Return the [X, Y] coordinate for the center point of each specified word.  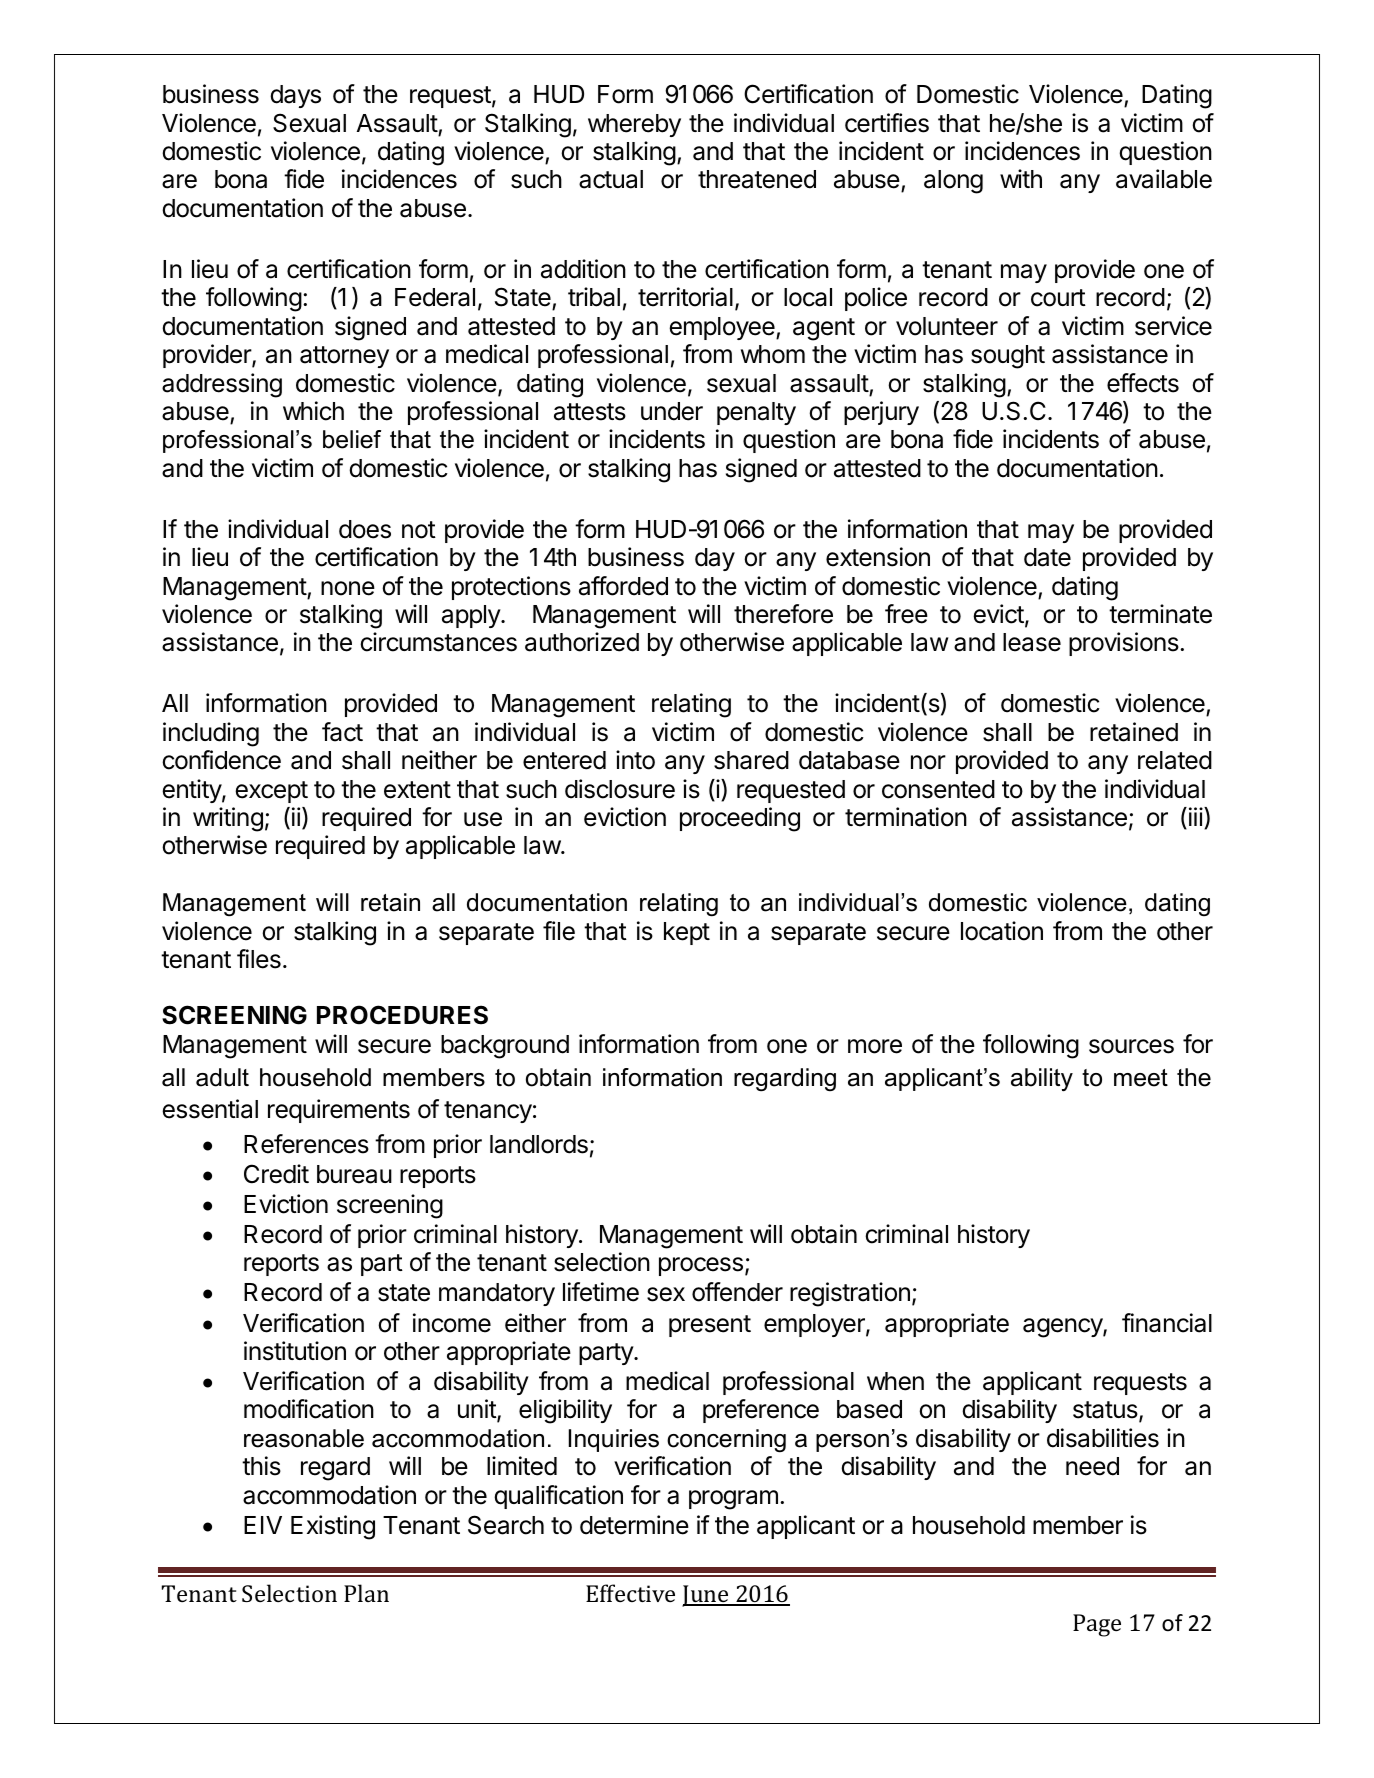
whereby [634, 125]
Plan [366, 1593]
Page [1097, 1625]
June [706, 1596]
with [1021, 178]
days [295, 96]
